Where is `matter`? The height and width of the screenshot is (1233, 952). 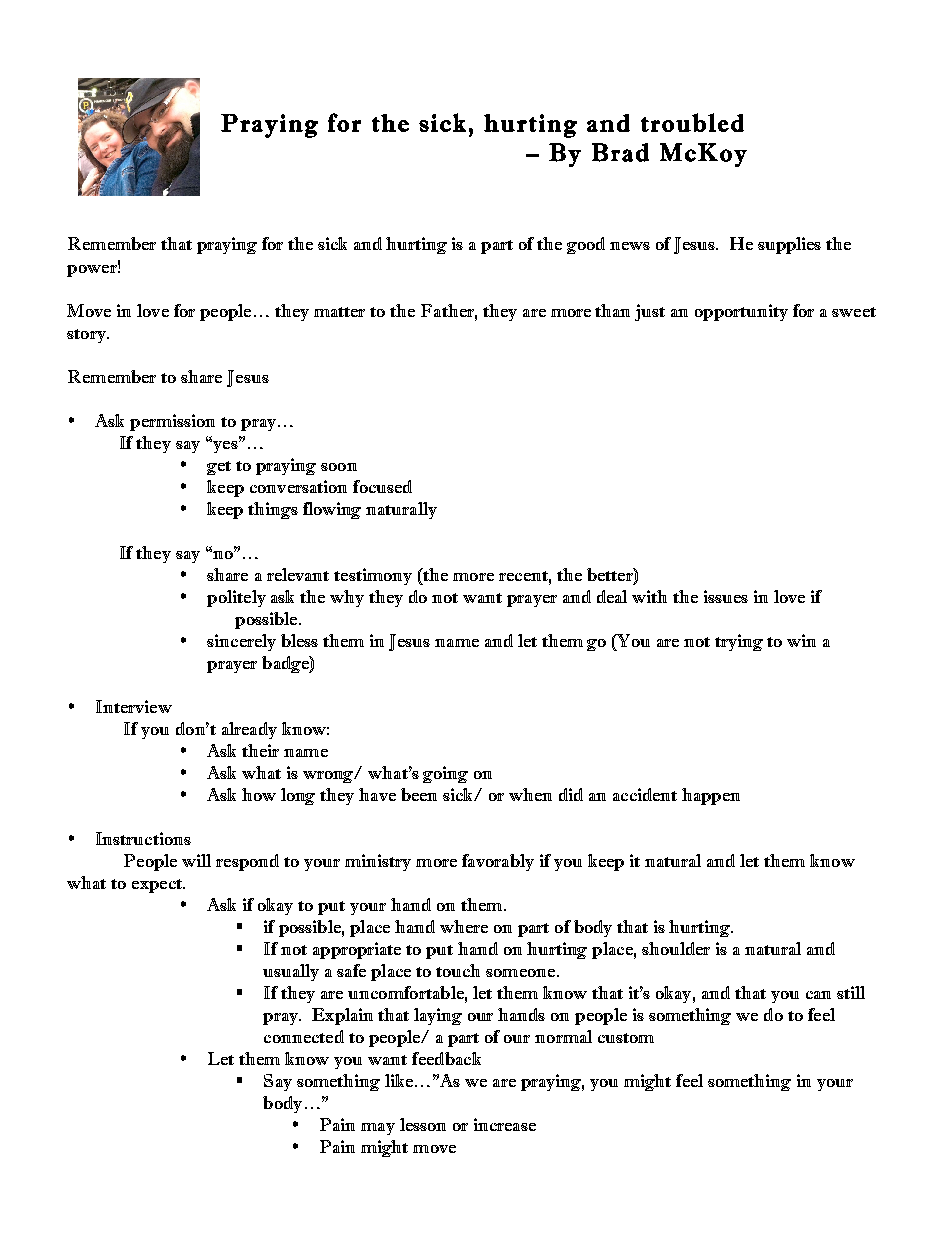 matter is located at coordinates (339, 312).
